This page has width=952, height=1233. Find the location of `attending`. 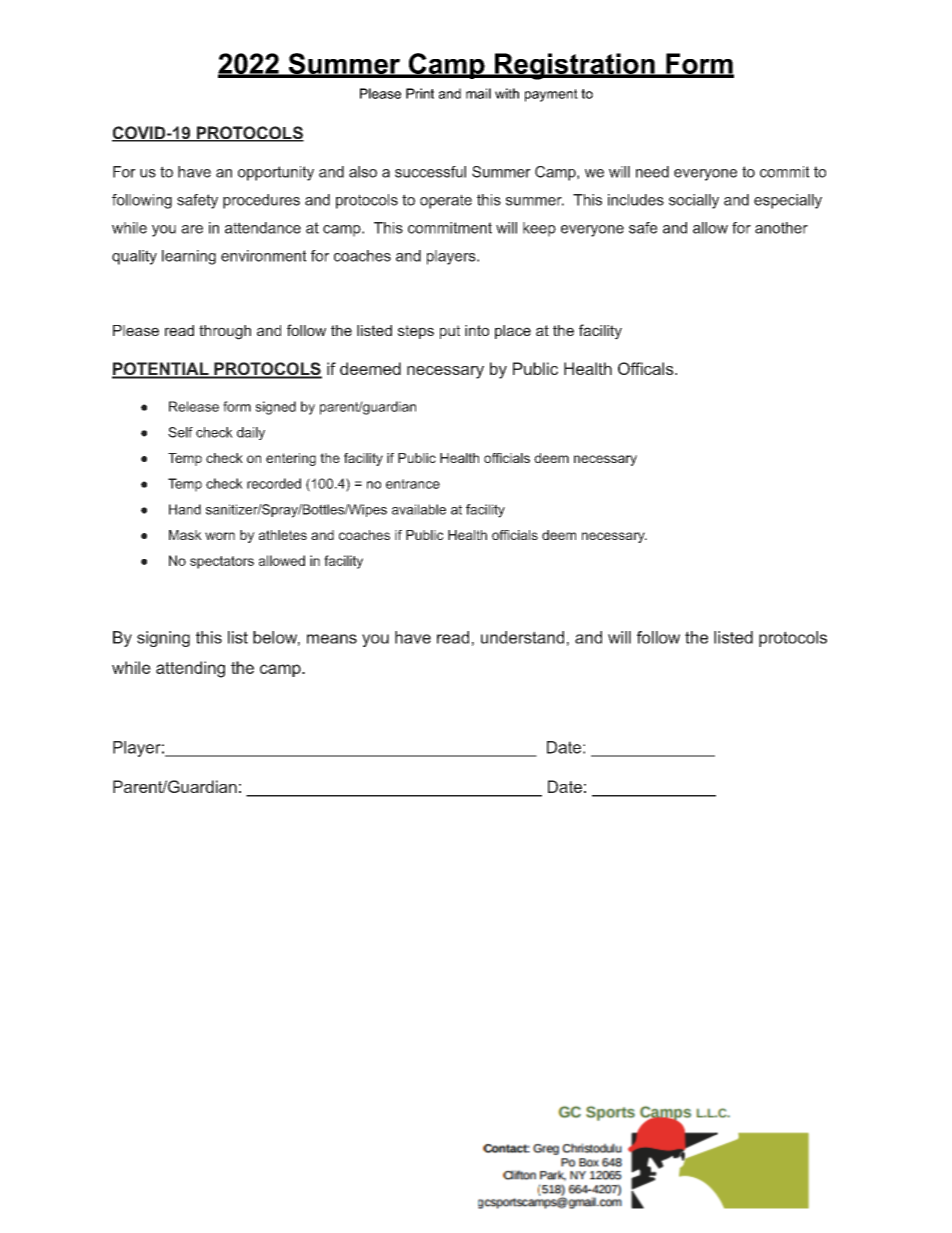

attending is located at coordinates (190, 669).
